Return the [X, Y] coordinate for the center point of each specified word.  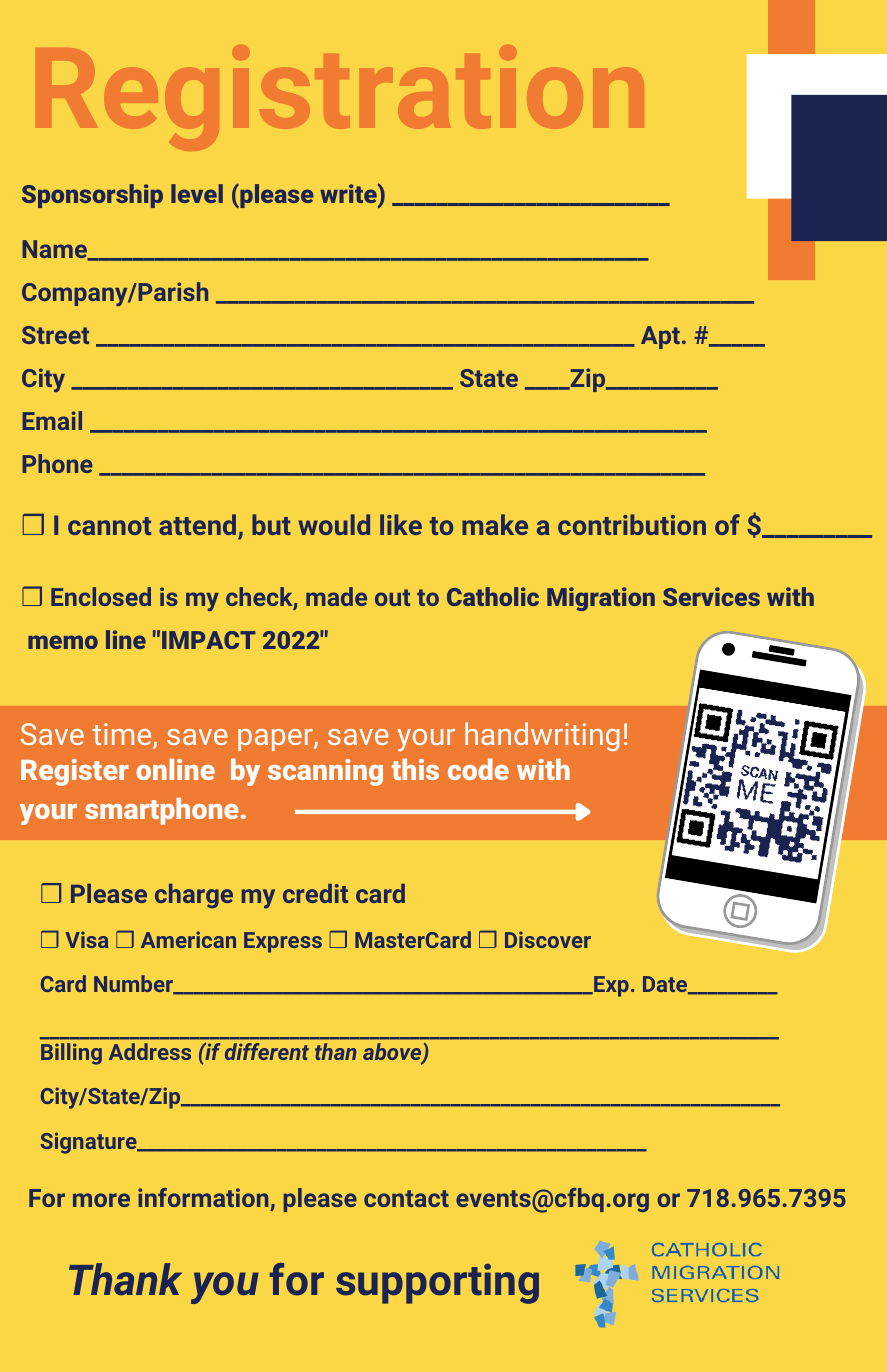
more [101, 1200]
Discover [548, 939]
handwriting [542, 736]
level [197, 193]
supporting [437, 1284]
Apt [660, 337]
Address [150, 1051]
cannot [109, 526]
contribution [632, 524]
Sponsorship [92, 196]
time [123, 736]
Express [283, 942]
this [415, 769]
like [401, 524]
